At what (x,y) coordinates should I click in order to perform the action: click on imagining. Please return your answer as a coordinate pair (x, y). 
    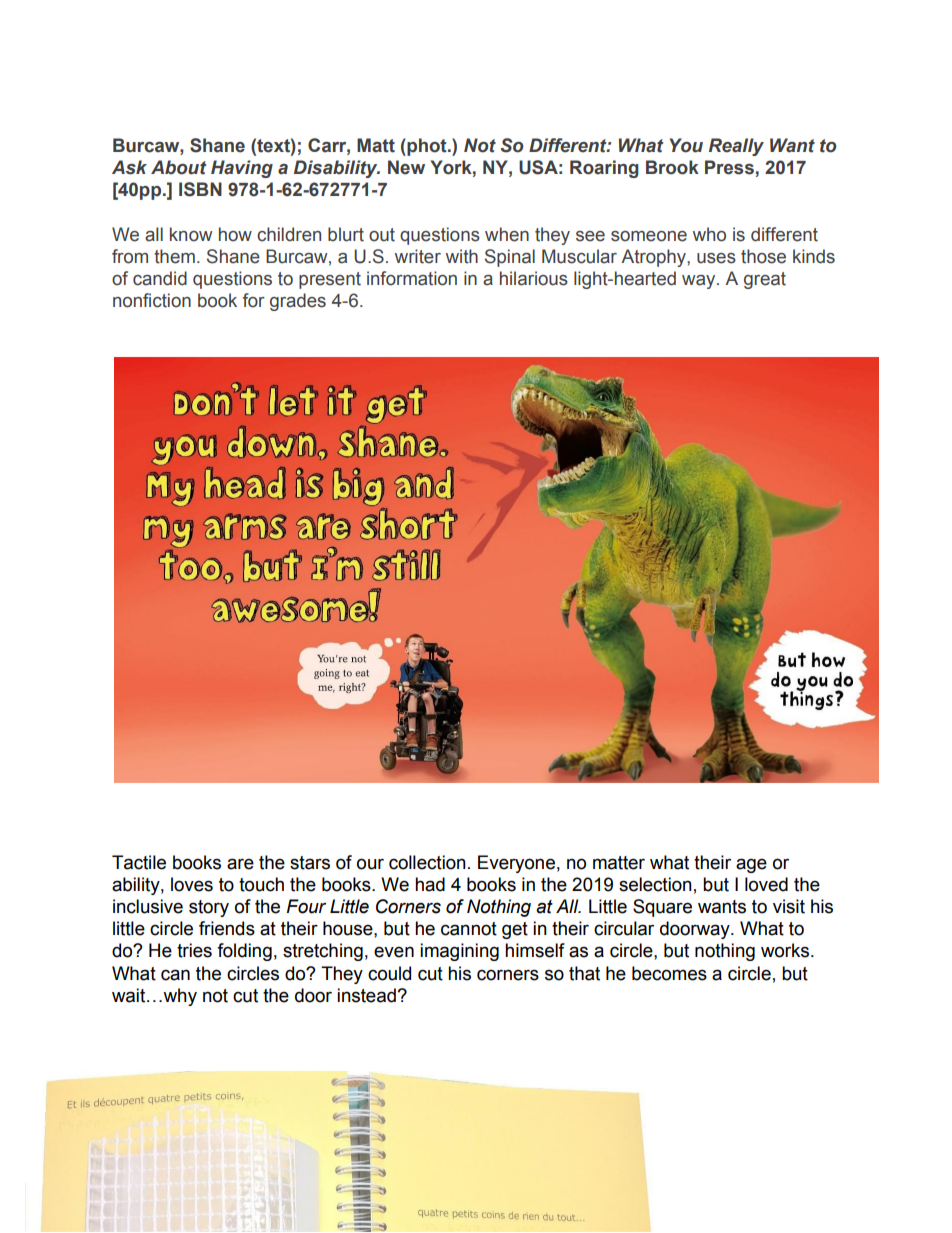
    Looking at the image, I should click on (459, 952).
